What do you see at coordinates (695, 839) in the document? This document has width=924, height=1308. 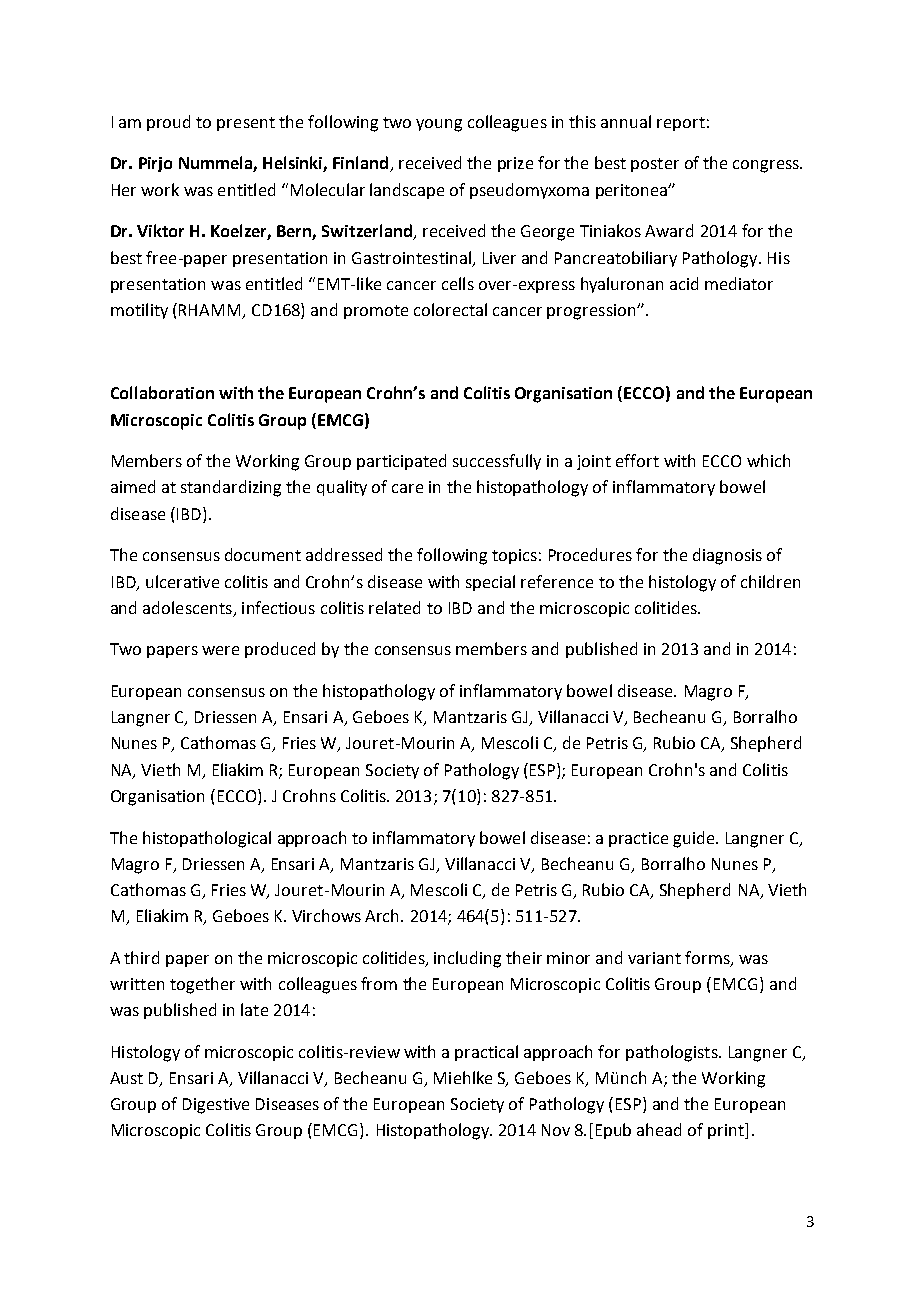 I see `guide` at bounding box center [695, 839].
